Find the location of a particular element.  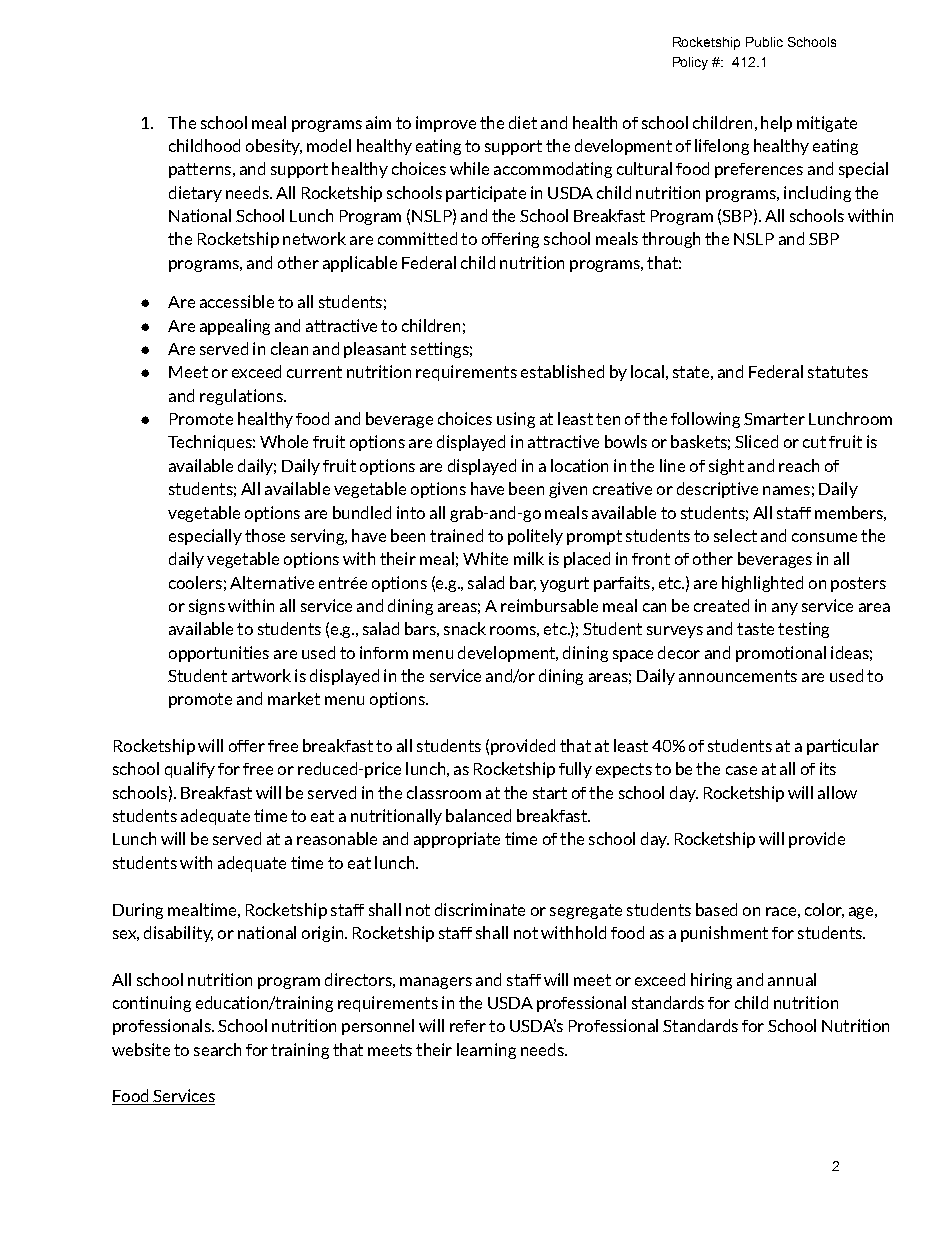

improve is located at coordinates (446, 124).
